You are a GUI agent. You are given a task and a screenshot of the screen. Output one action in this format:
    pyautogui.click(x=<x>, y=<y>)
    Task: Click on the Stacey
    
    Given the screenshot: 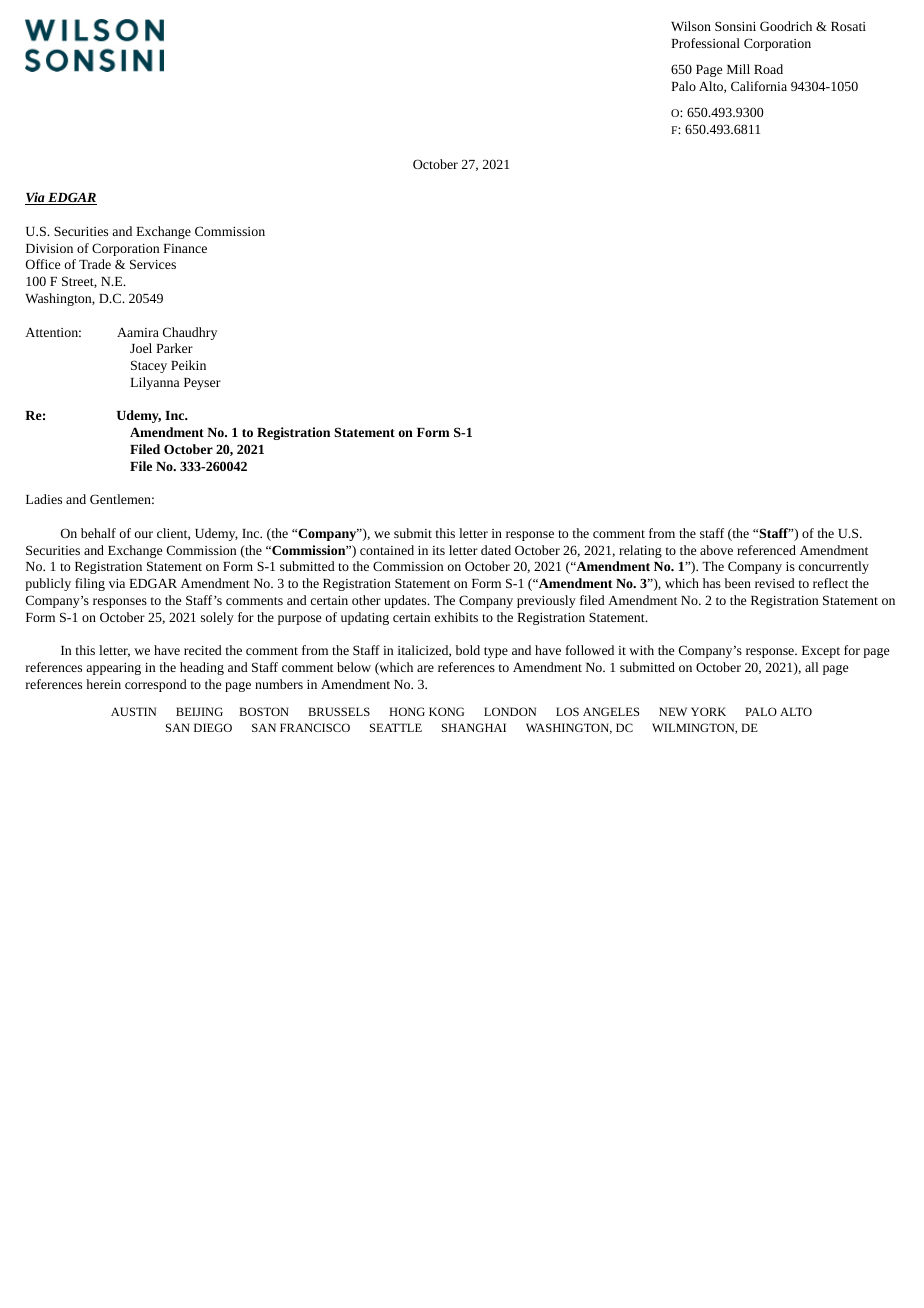 What is the action you would take?
    pyautogui.click(x=149, y=366)
